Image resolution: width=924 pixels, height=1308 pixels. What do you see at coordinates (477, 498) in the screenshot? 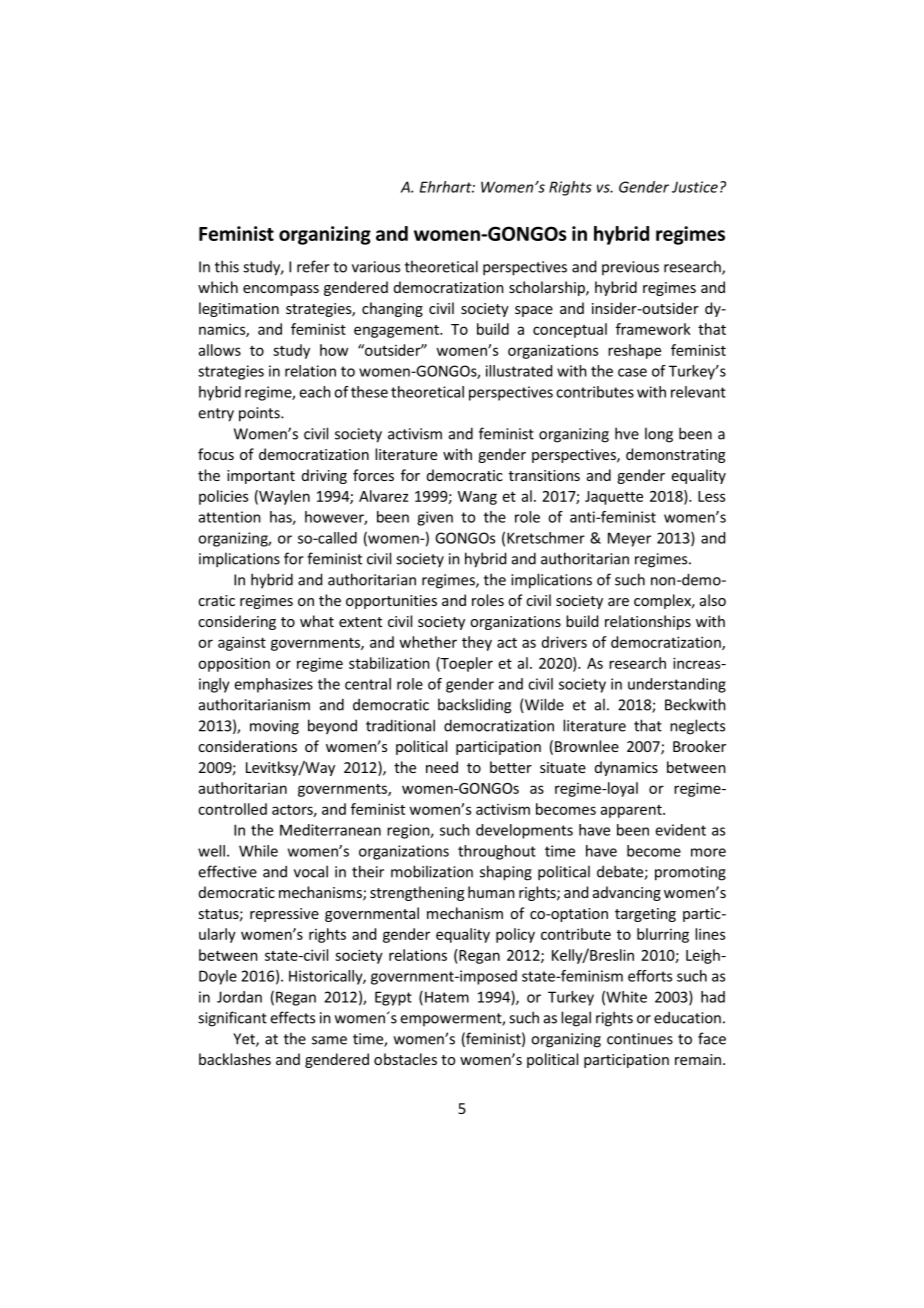
I see `Wang` at bounding box center [477, 498].
